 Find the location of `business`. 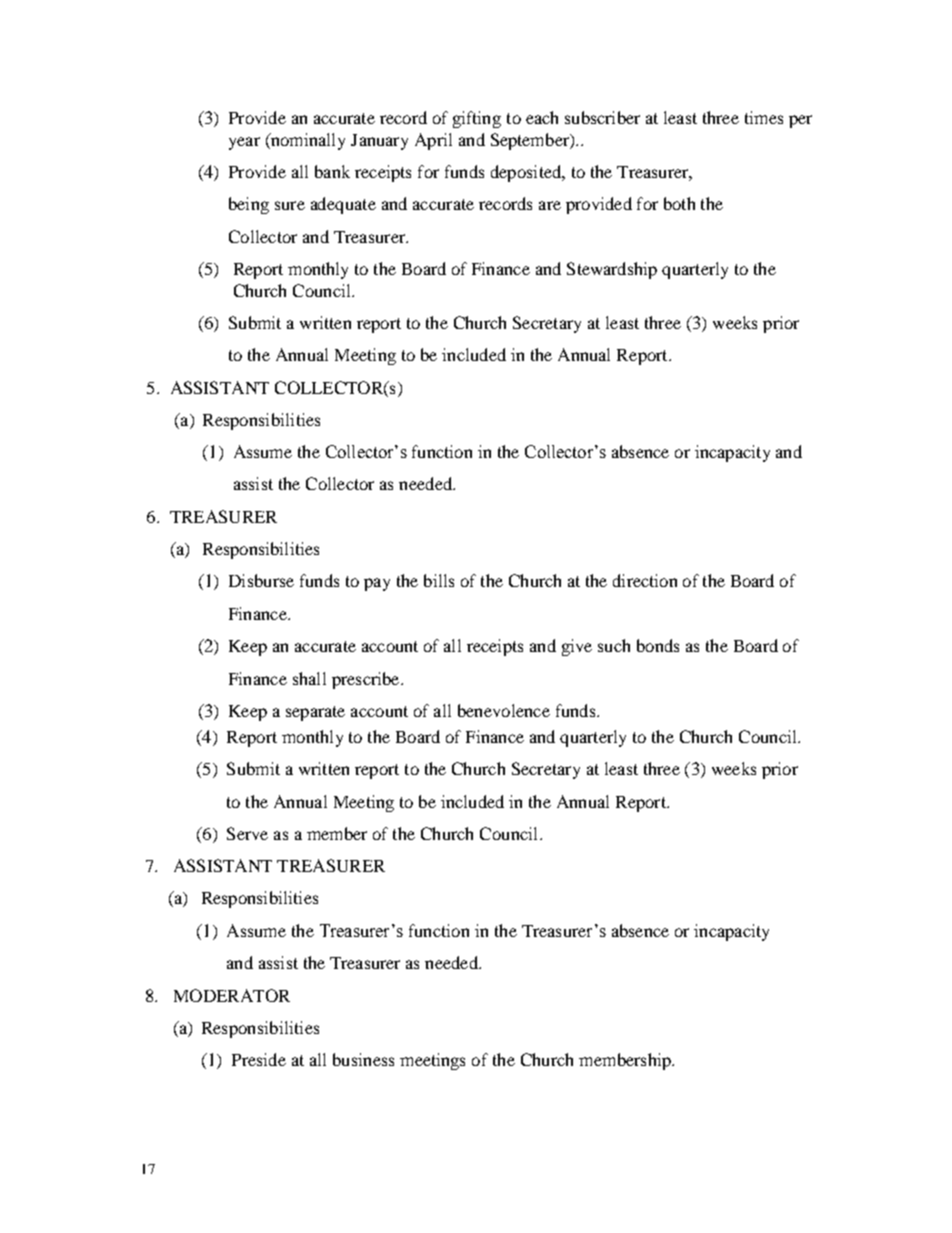

business is located at coordinates (363, 1059).
